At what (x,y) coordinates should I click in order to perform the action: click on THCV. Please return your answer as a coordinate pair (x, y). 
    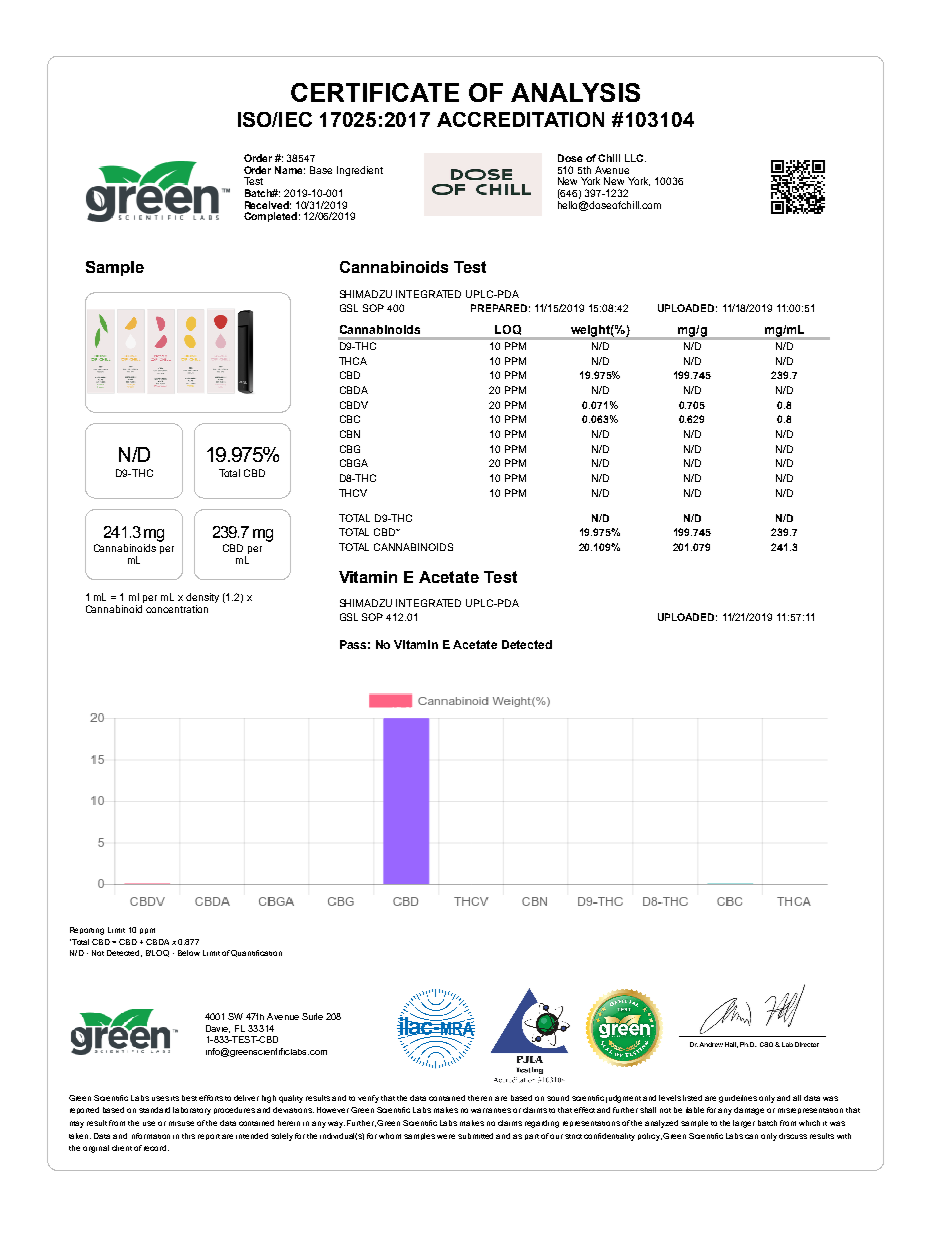
    Looking at the image, I should click on (353, 493).
